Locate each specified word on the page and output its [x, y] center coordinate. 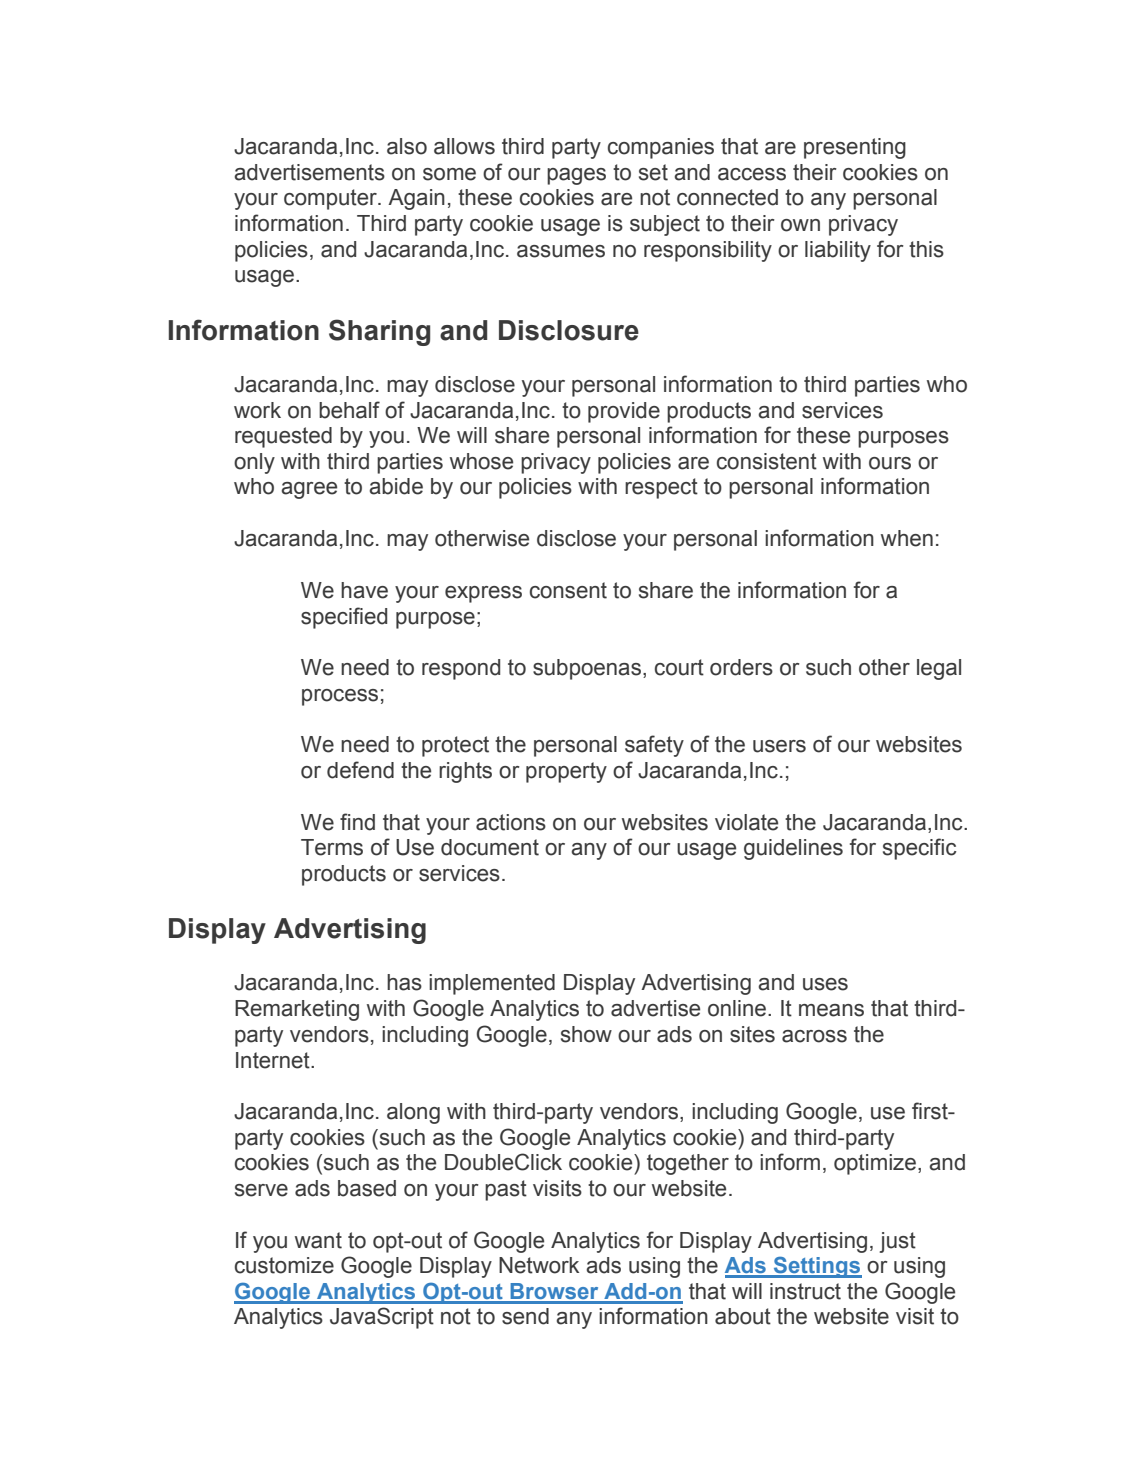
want [318, 1240]
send [525, 1316]
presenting [855, 148]
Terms [332, 847]
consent [568, 590]
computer [331, 199]
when [907, 538]
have [364, 590]
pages [576, 176]
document [490, 847]
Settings [816, 1267]
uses [825, 984]
